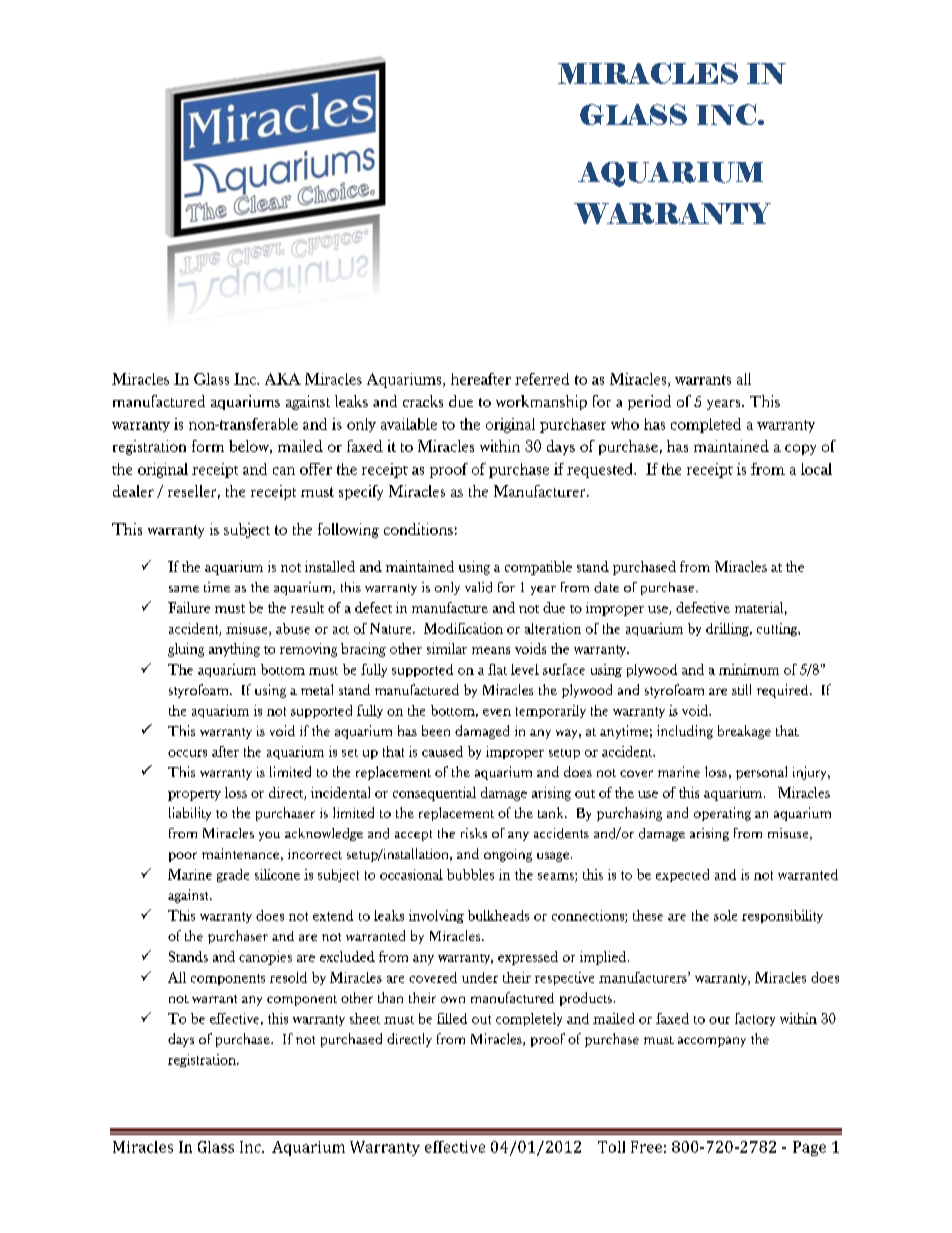  What do you see at coordinates (265, 958) in the document?
I see `canopies` at bounding box center [265, 958].
